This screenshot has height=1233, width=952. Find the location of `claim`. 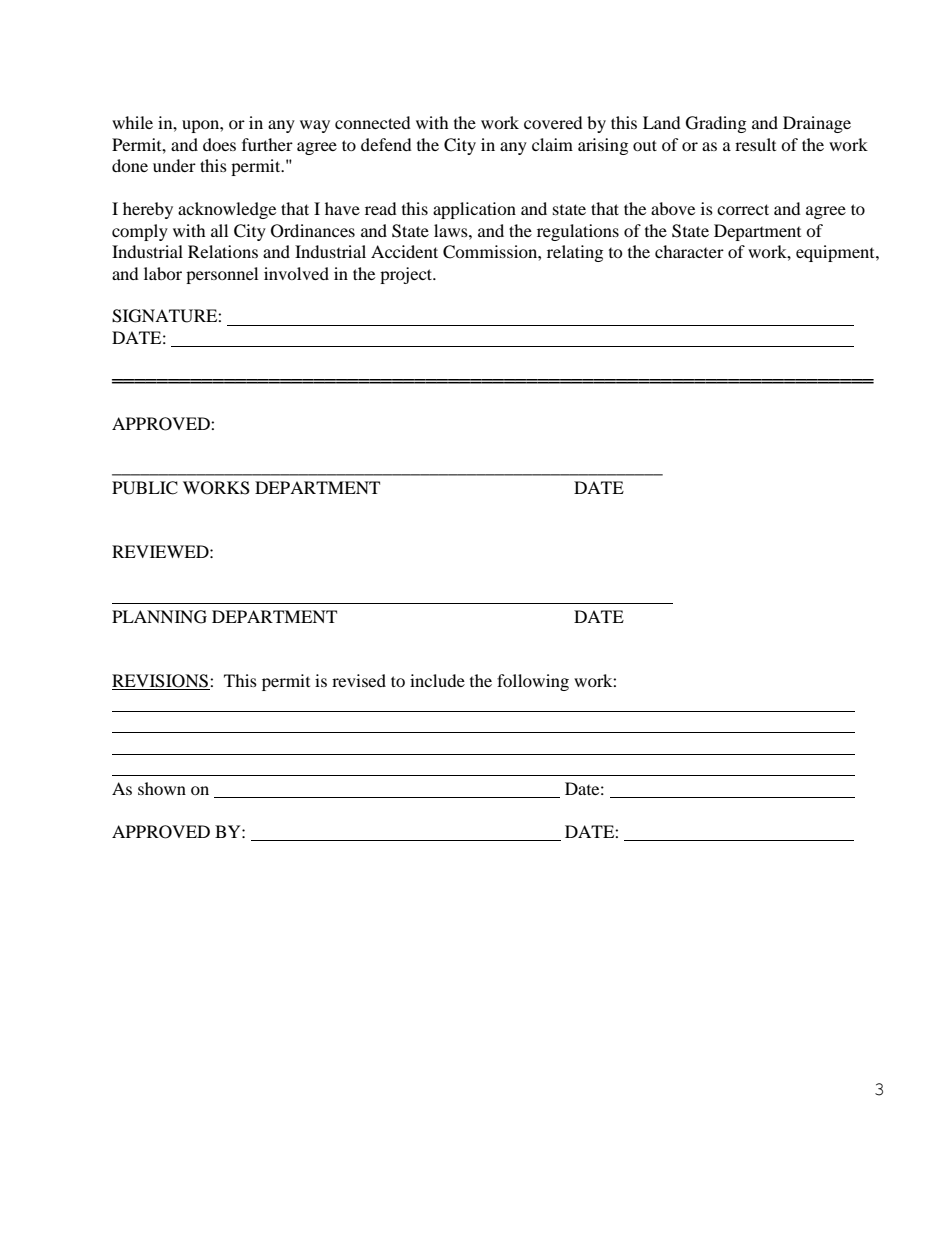

claim is located at coordinates (552, 144).
